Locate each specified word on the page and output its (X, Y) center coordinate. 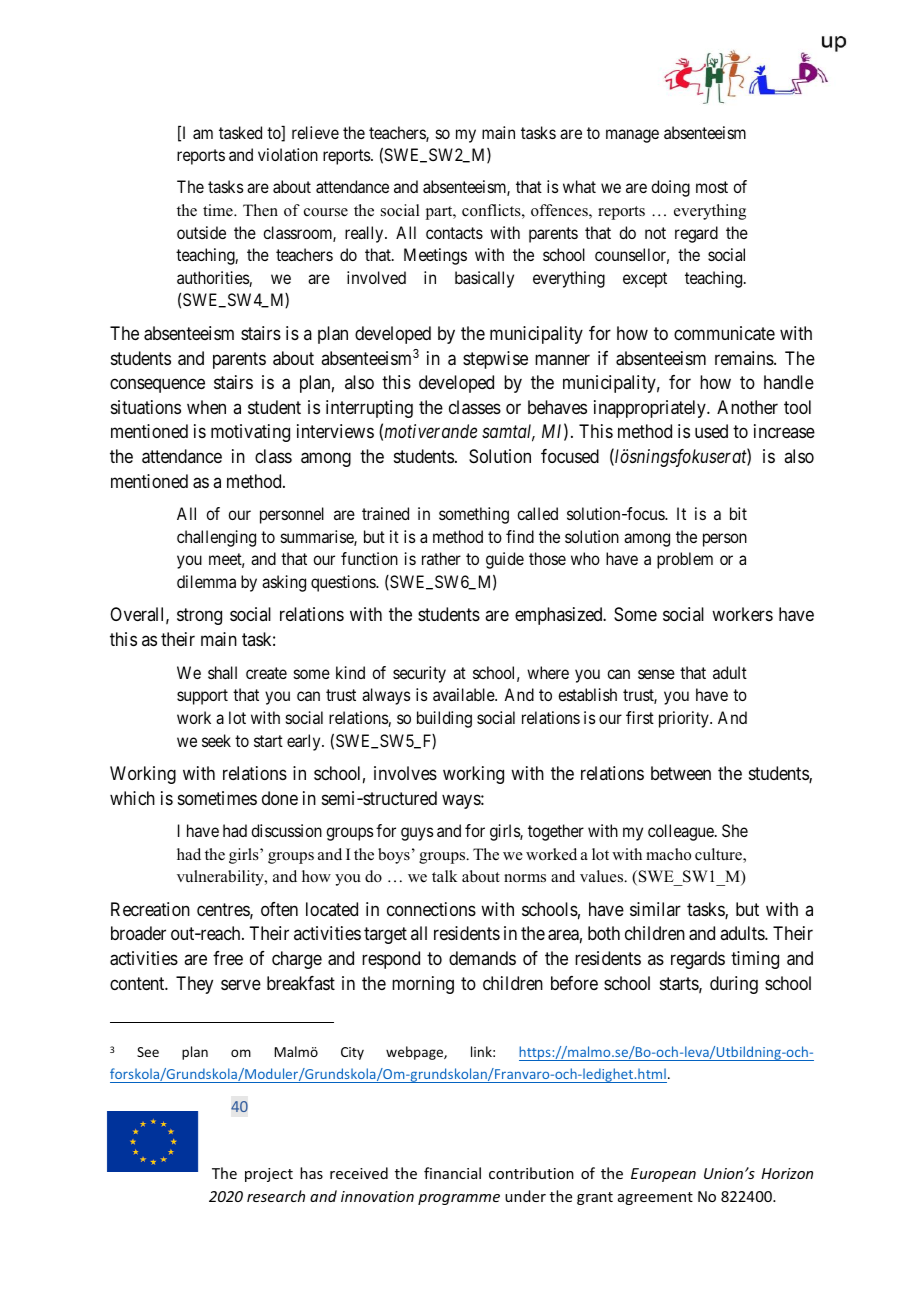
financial (452, 1173)
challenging (216, 538)
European (663, 1175)
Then (260, 210)
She (735, 830)
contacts (454, 233)
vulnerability (221, 878)
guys (417, 834)
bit (738, 513)
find (520, 536)
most (712, 187)
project (269, 1175)
